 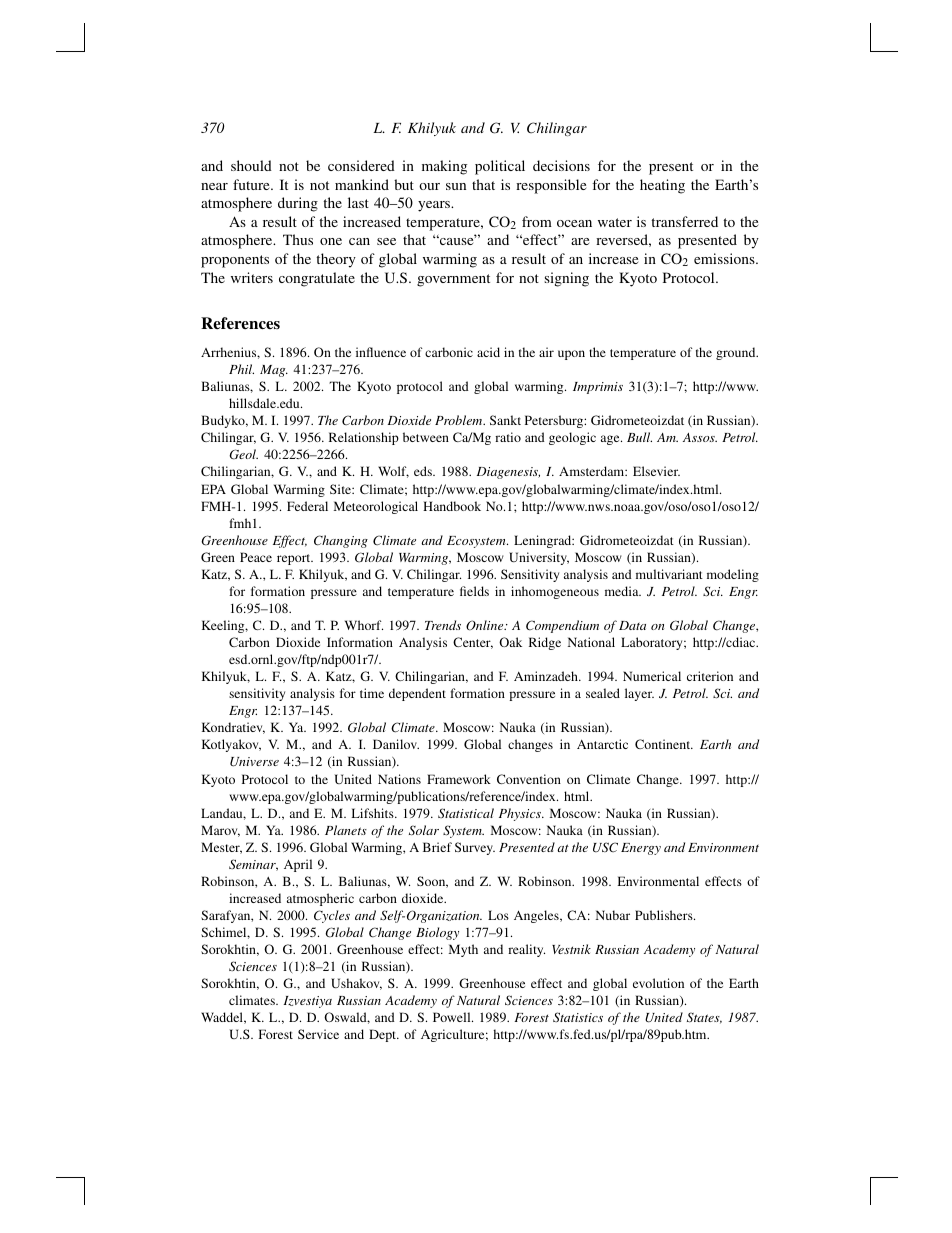 I want to click on Service, so click(x=318, y=1034).
